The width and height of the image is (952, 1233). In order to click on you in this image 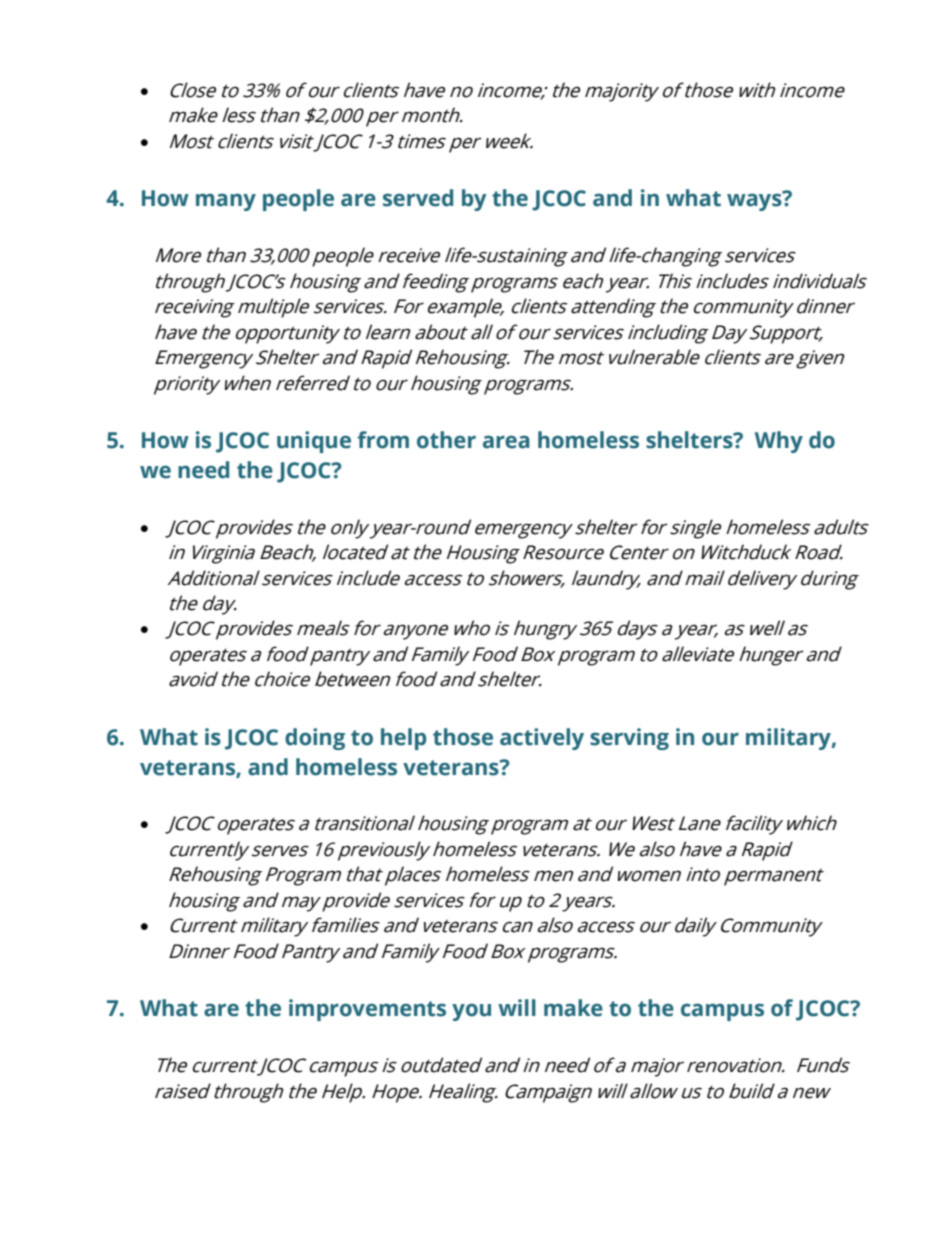, I will do `click(471, 1012)`.
